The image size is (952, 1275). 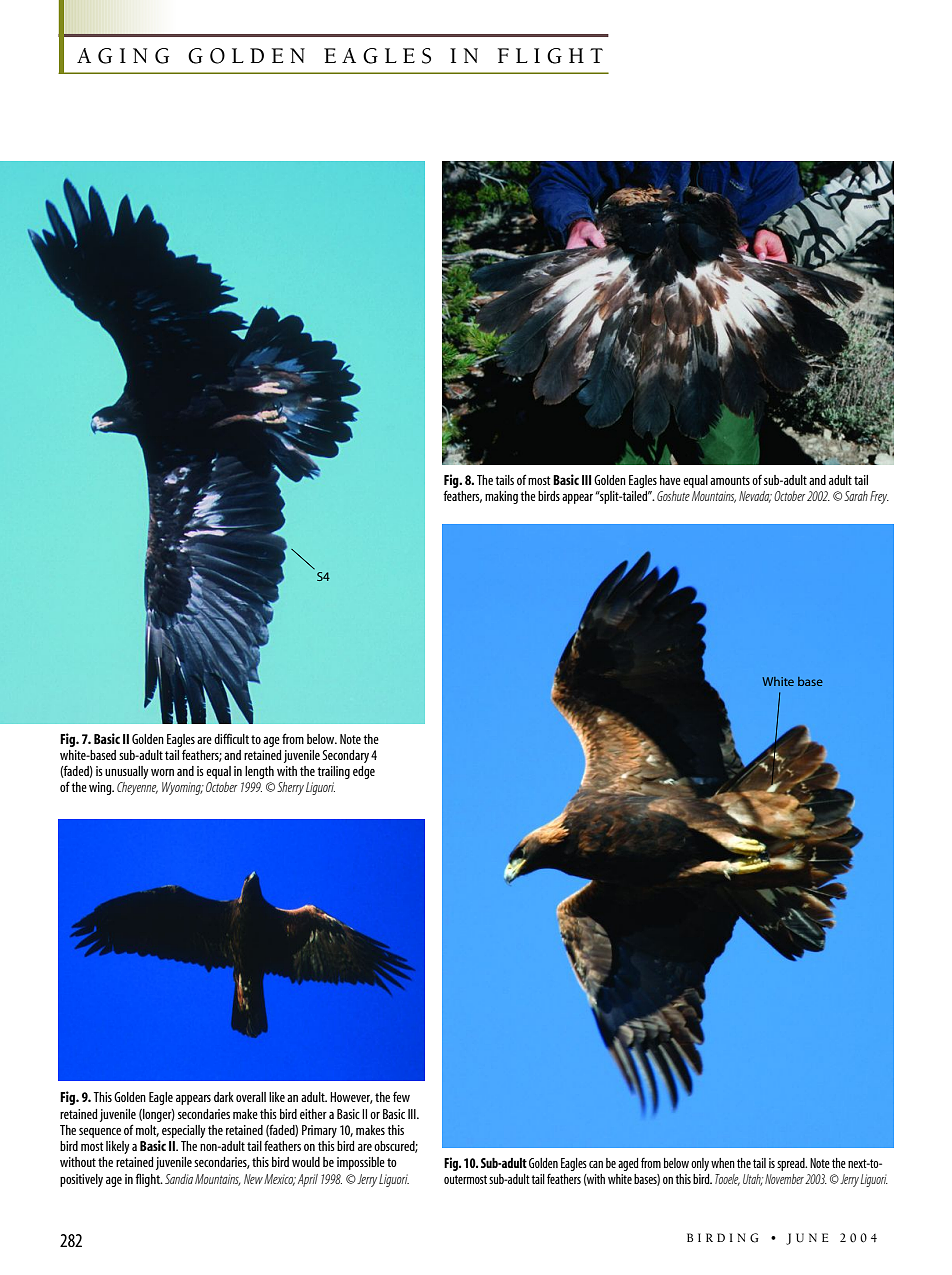 What do you see at coordinates (401, 1097) in the screenshot?
I see `few` at bounding box center [401, 1097].
